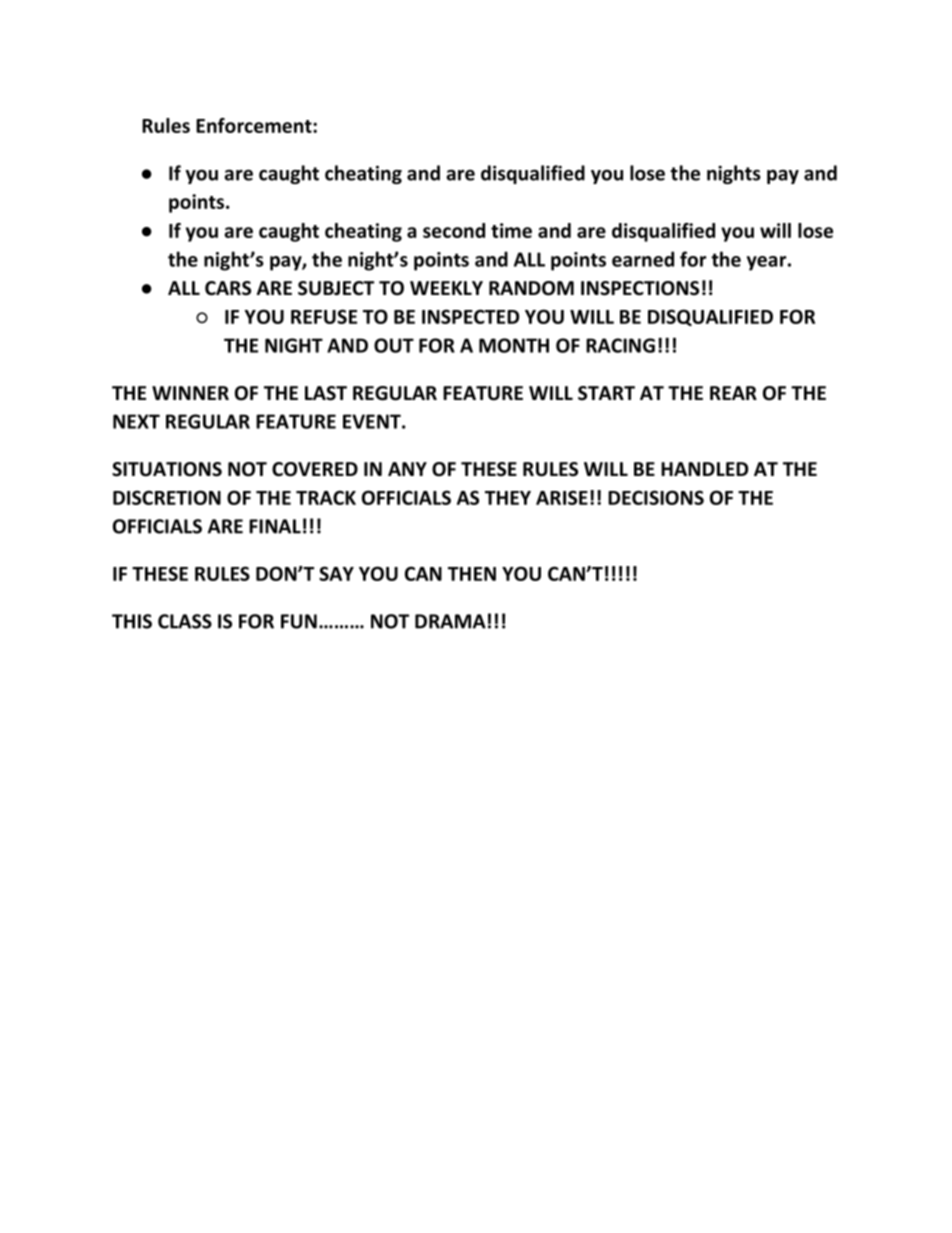 The height and width of the page is (1233, 952). What do you see at coordinates (454, 230) in the page?
I see `second` at bounding box center [454, 230].
